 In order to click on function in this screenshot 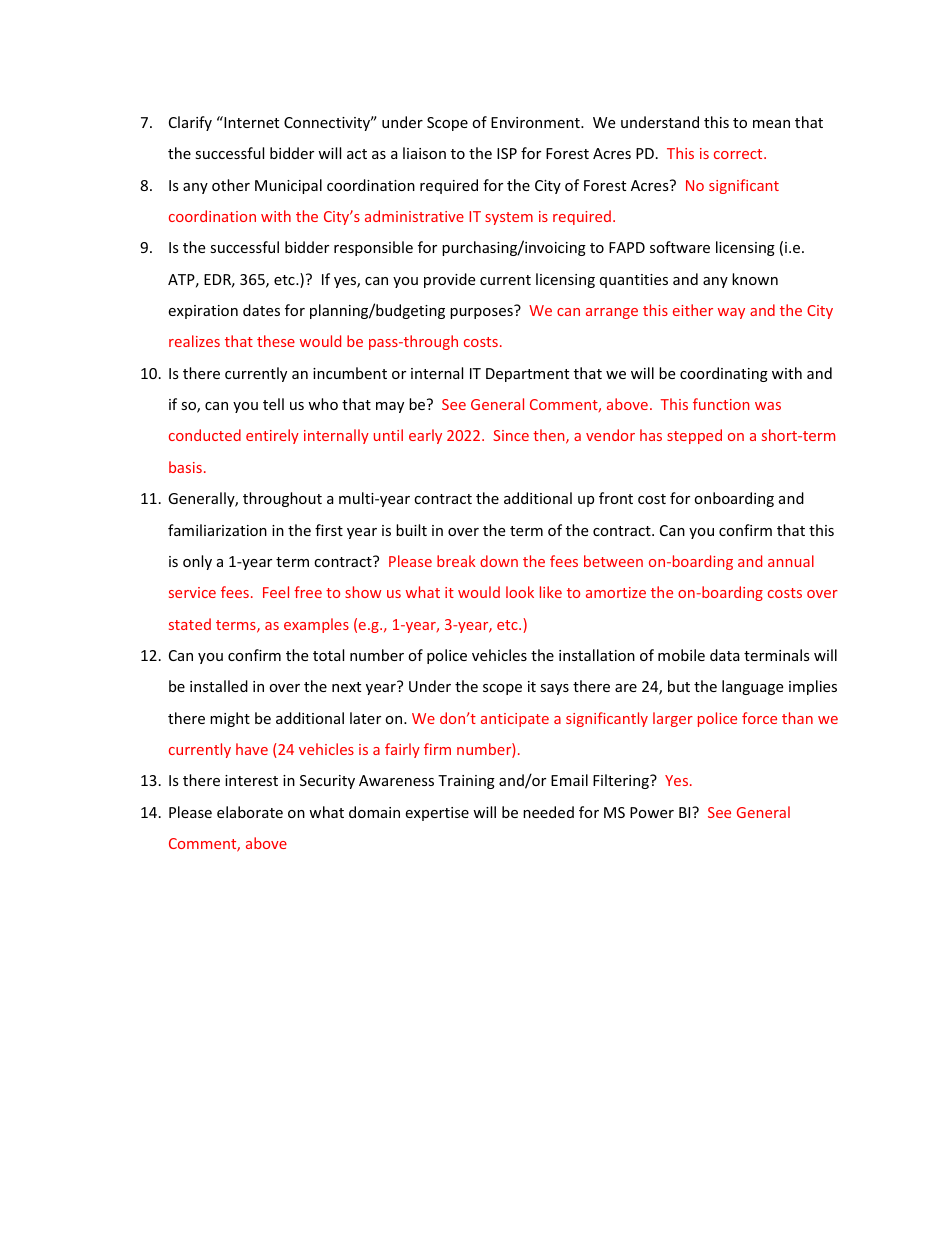, I will do `click(721, 404)`.
